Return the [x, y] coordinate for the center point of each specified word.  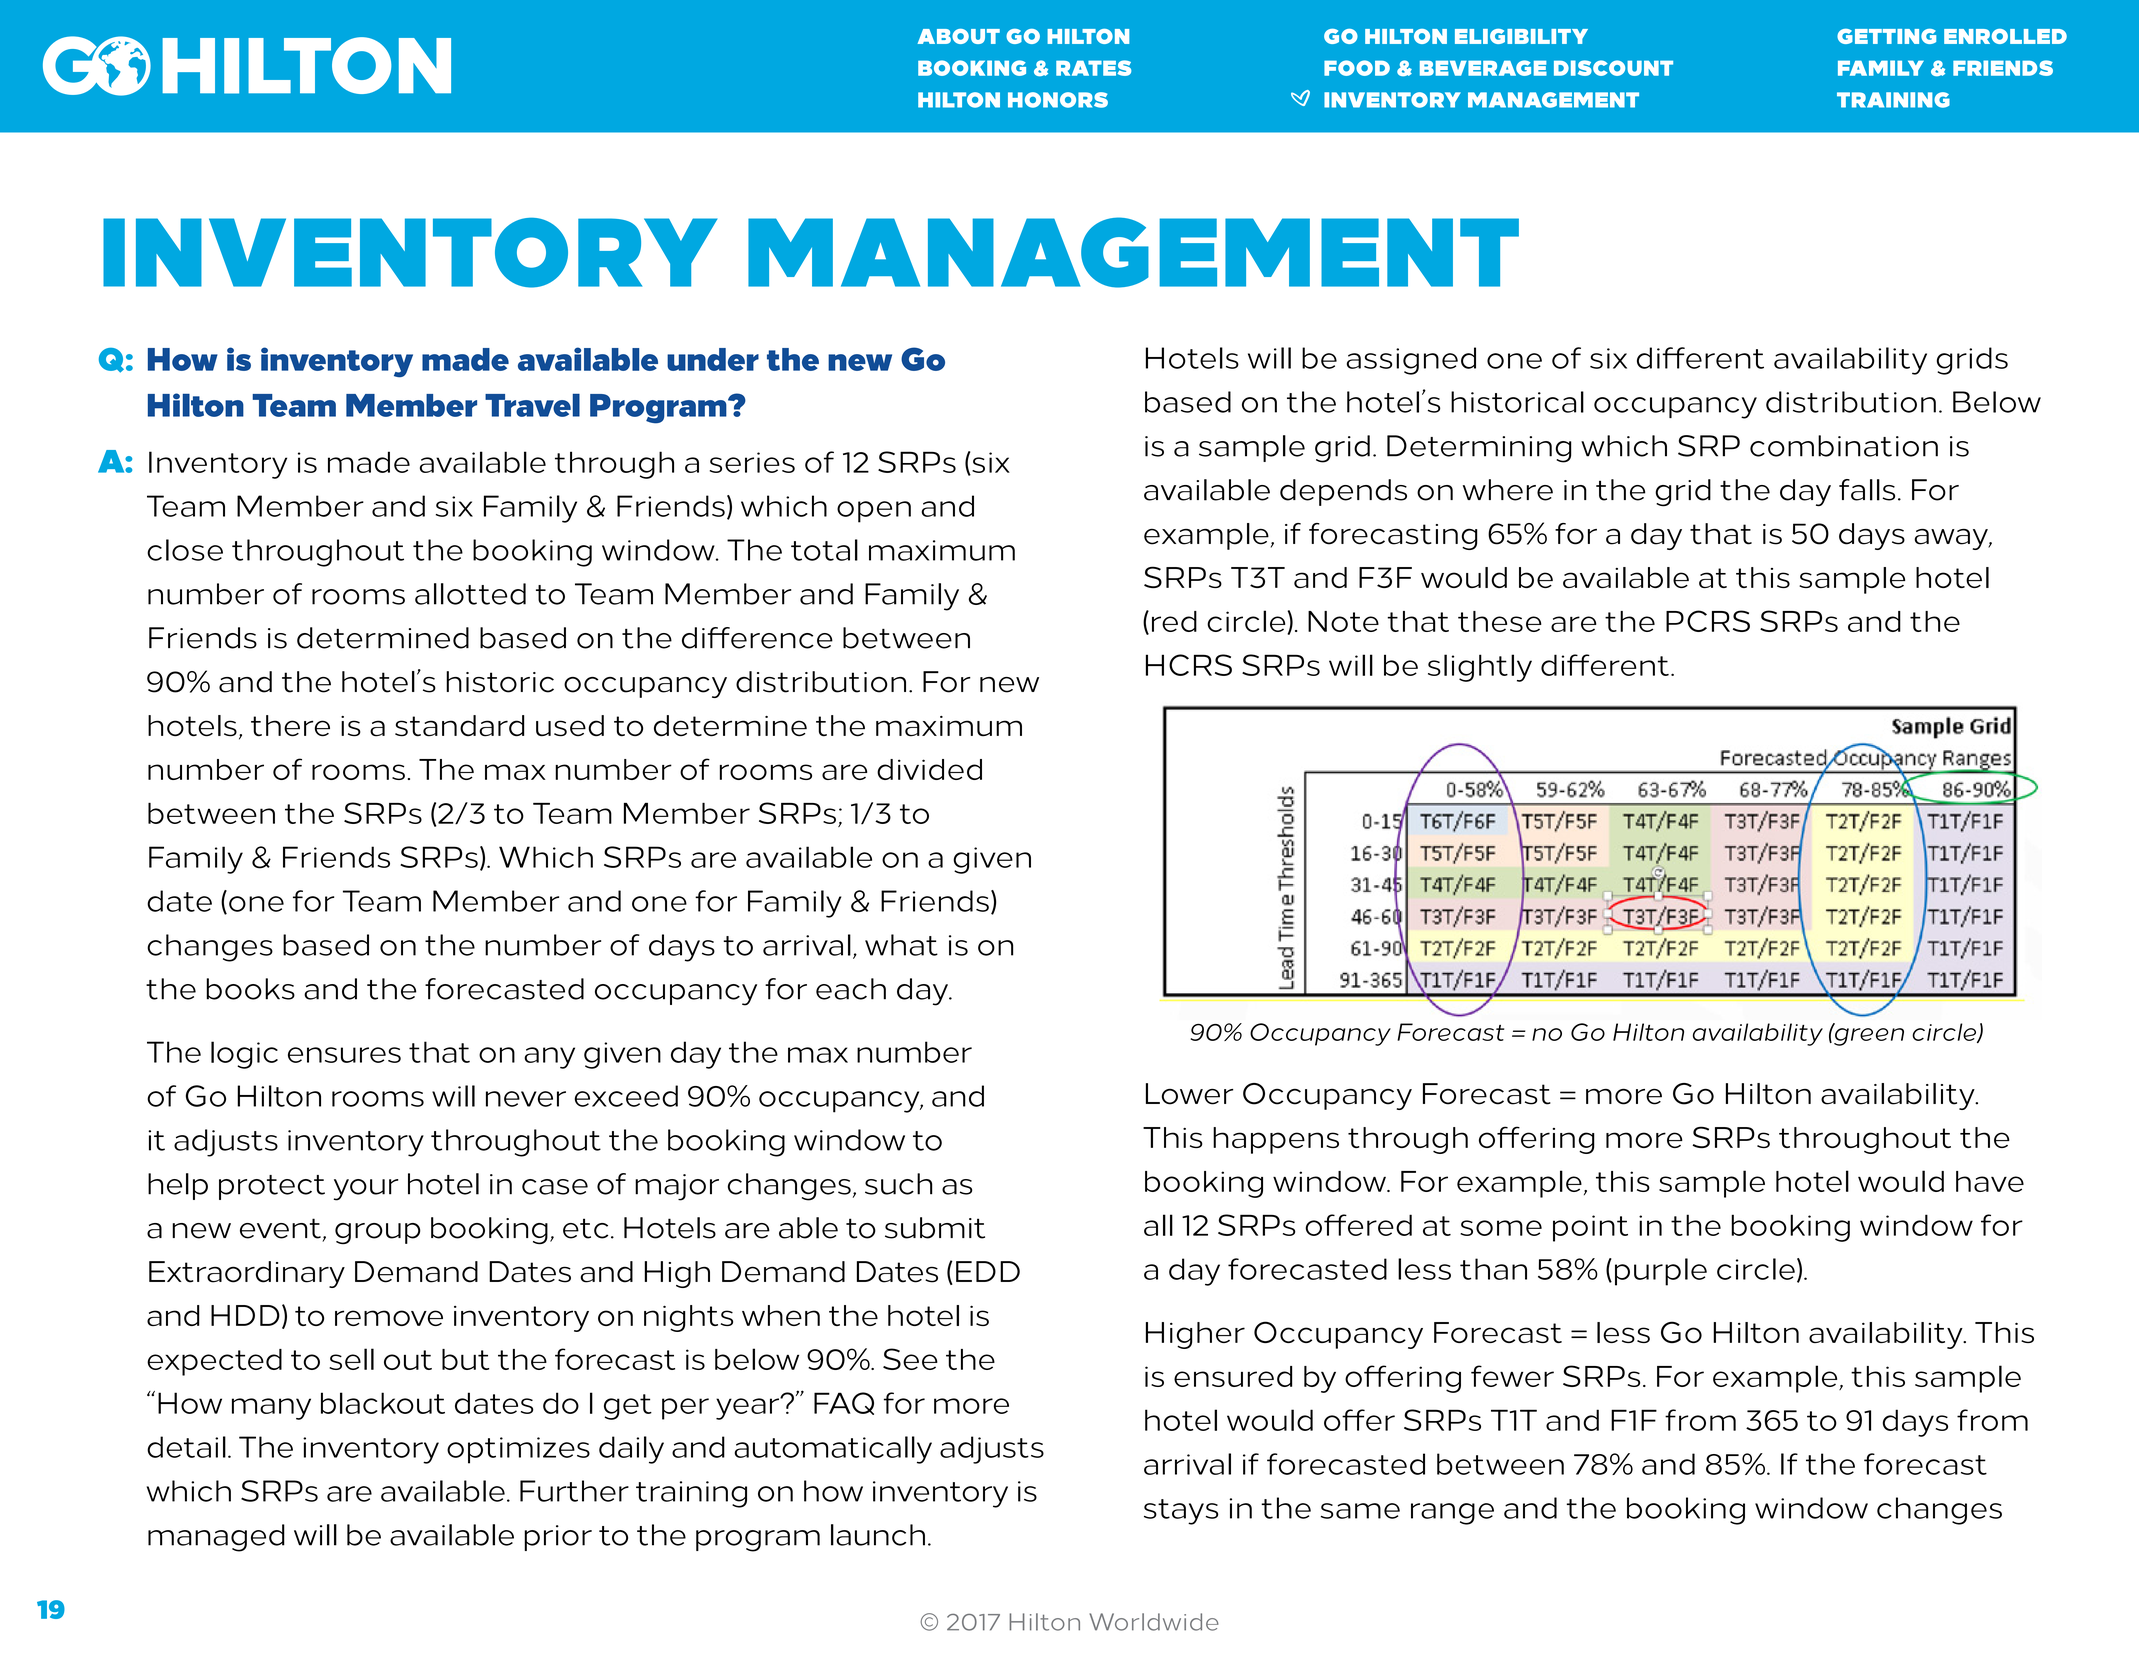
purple [1661, 1272]
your [366, 1190]
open [874, 512]
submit [935, 1228]
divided [929, 769]
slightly [1480, 668]
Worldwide [1154, 1622]
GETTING [1886, 36]
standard [459, 726]
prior [558, 1538]
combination [1844, 446]
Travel [532, 405]
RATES [1093, 68]
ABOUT [959, 36]
